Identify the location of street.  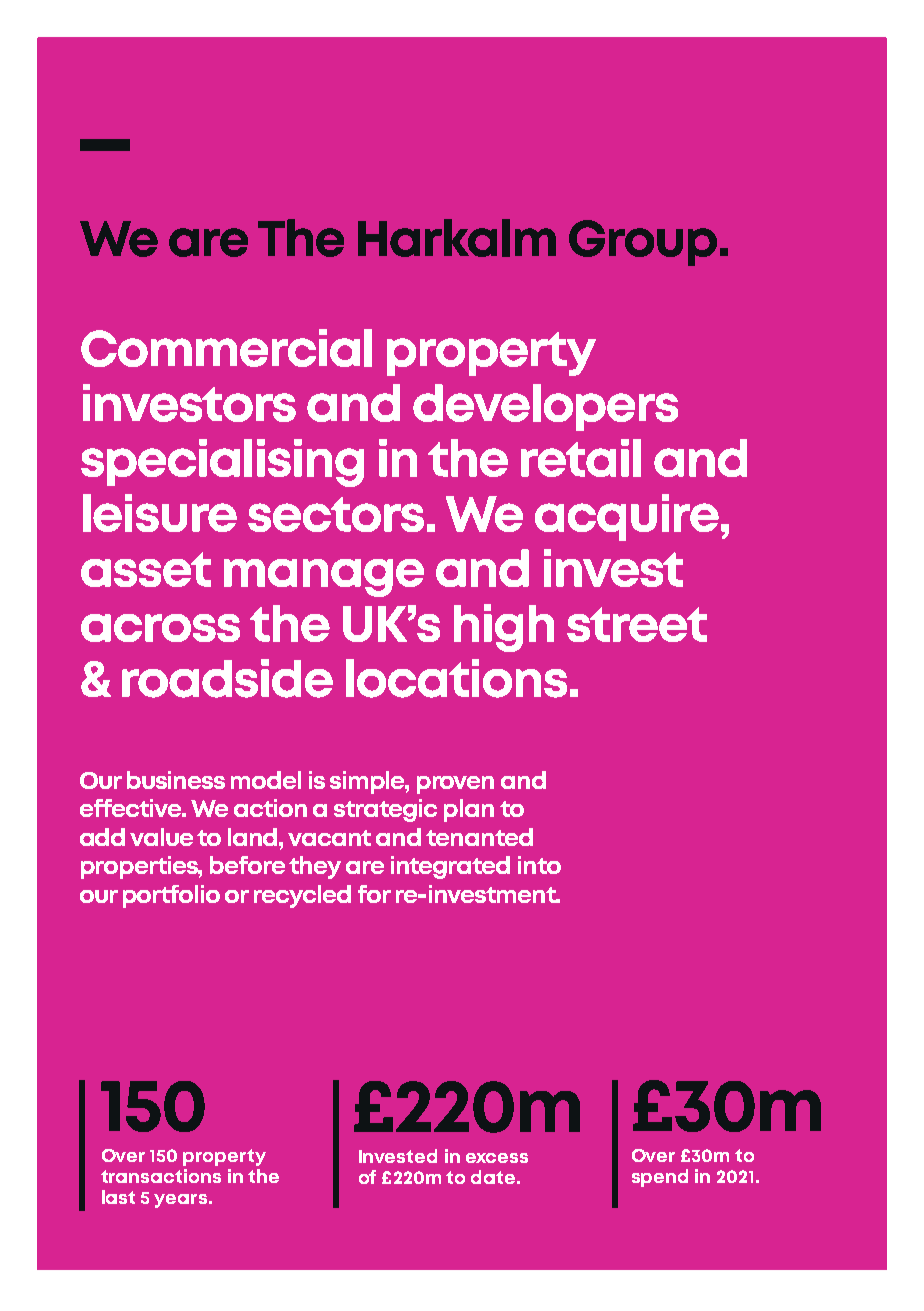
(637, 624).
